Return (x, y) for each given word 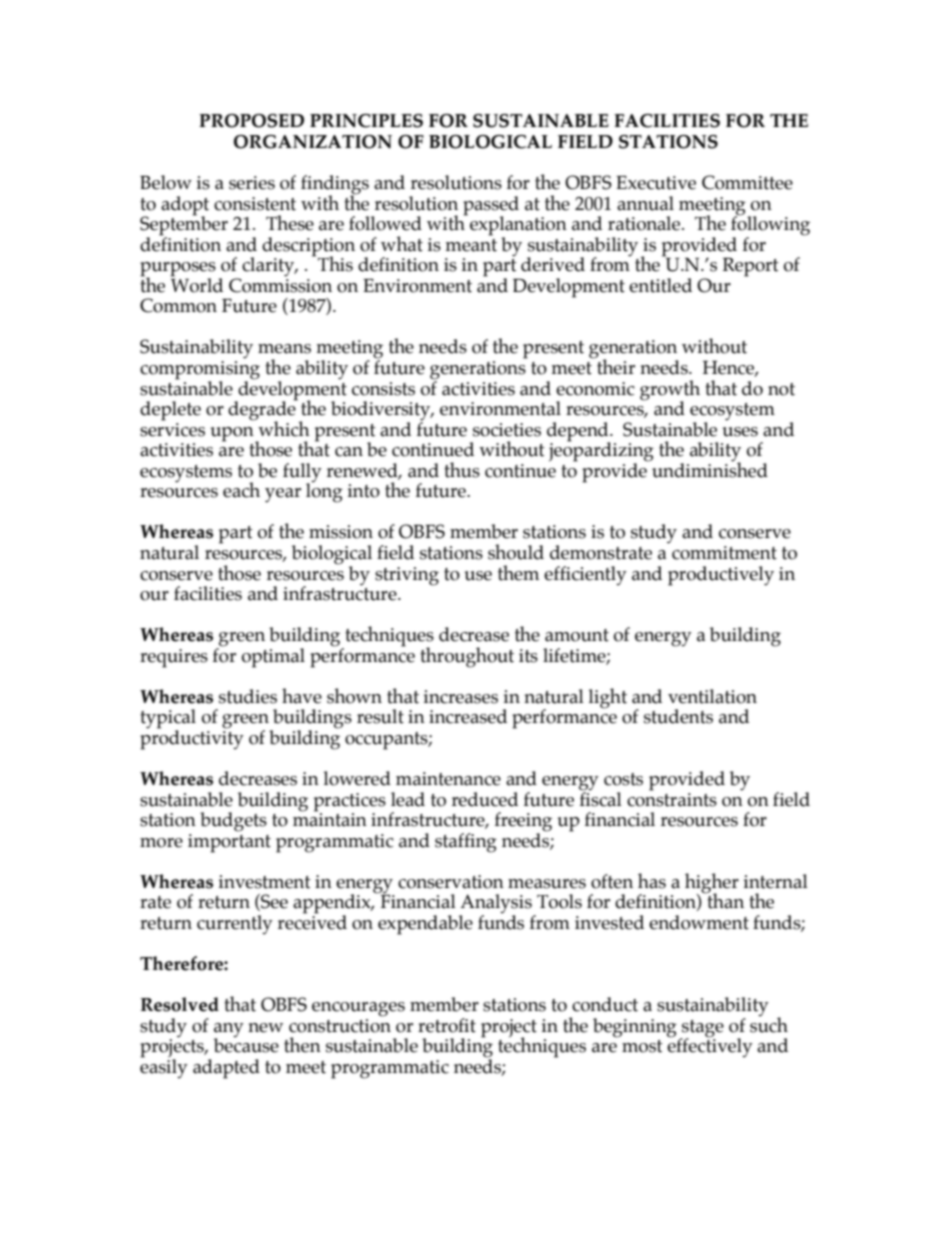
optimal (273, 658)
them (518, 573)
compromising (200, 371)
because (246, 1044)
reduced (484, 799)
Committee (747, 182)
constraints (672, 798)
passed (491, 206)
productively (721, 576)
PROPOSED (251, 121)
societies (507, 430)
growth (670, 391)
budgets (233, 822)
